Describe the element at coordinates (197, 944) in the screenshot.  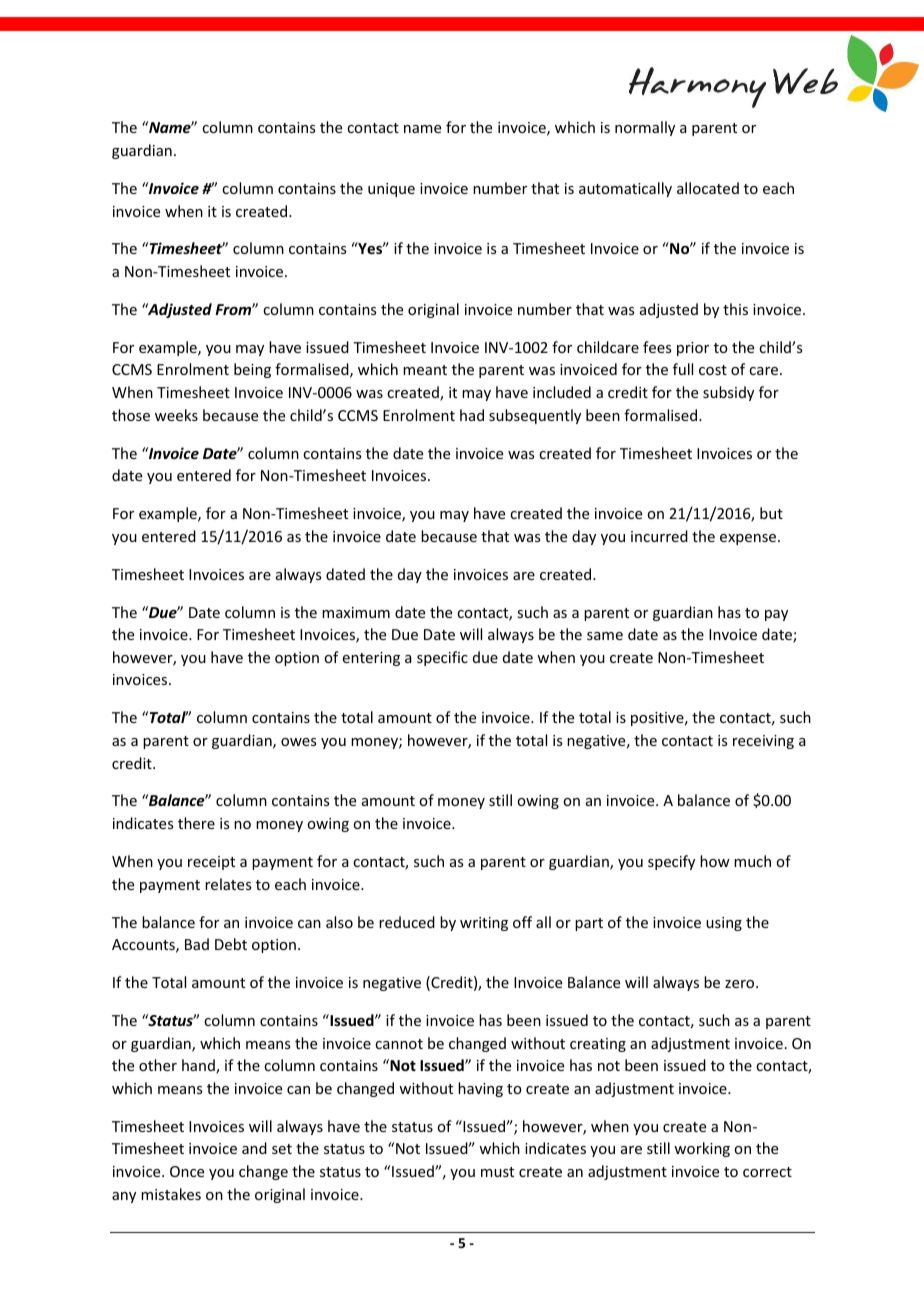
I see `Bad` at that location.
